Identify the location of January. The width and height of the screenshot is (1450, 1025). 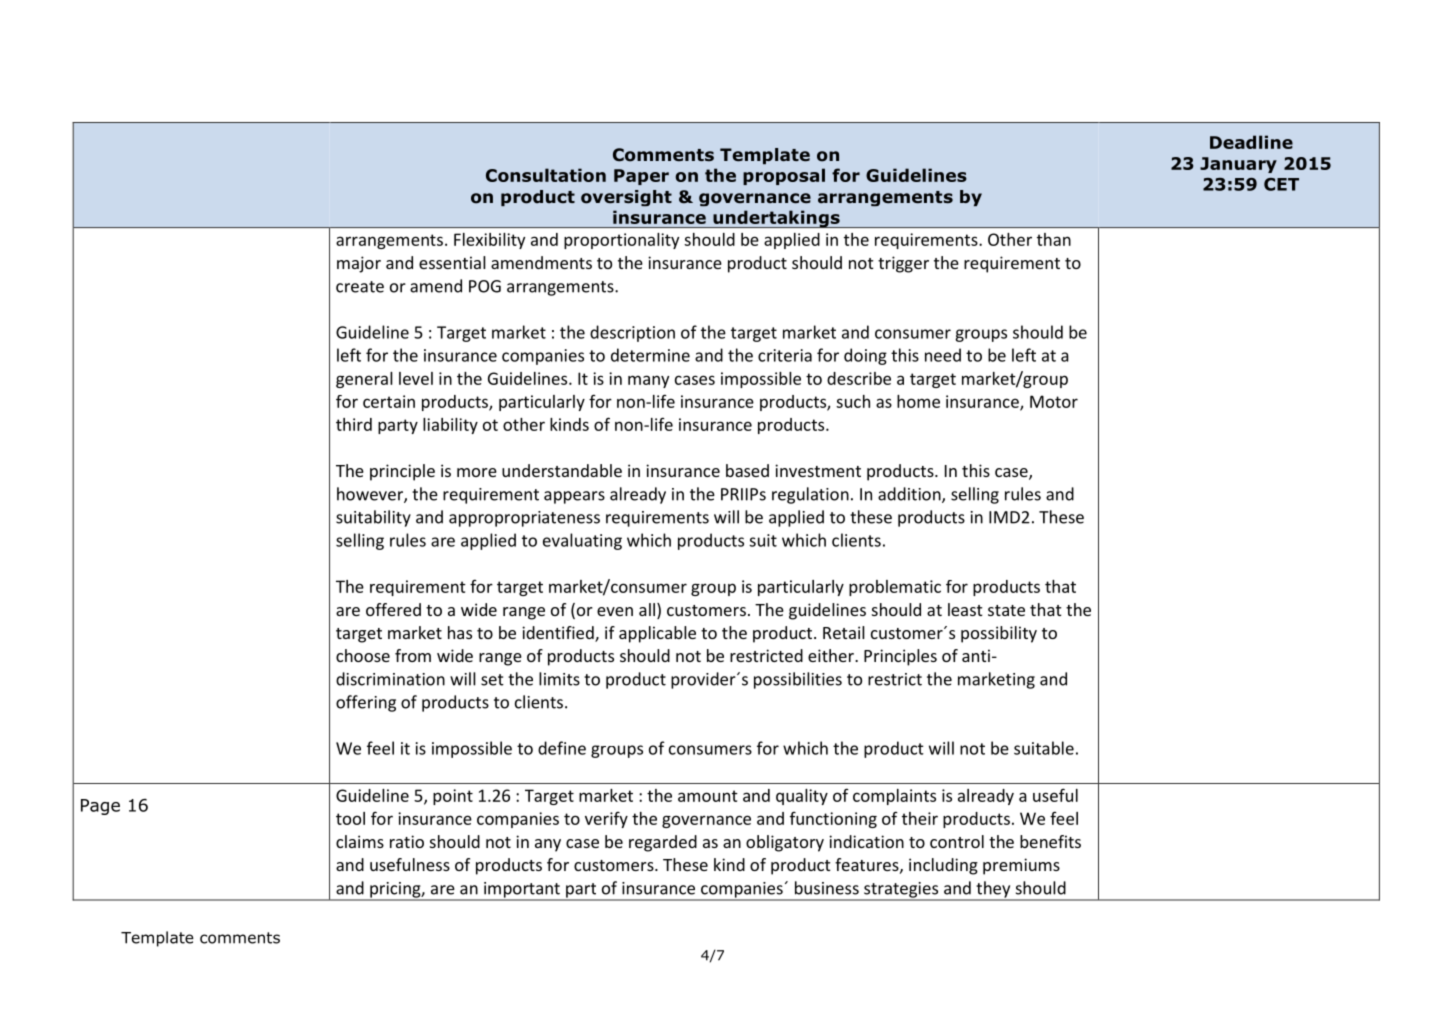
(1238, 165).
